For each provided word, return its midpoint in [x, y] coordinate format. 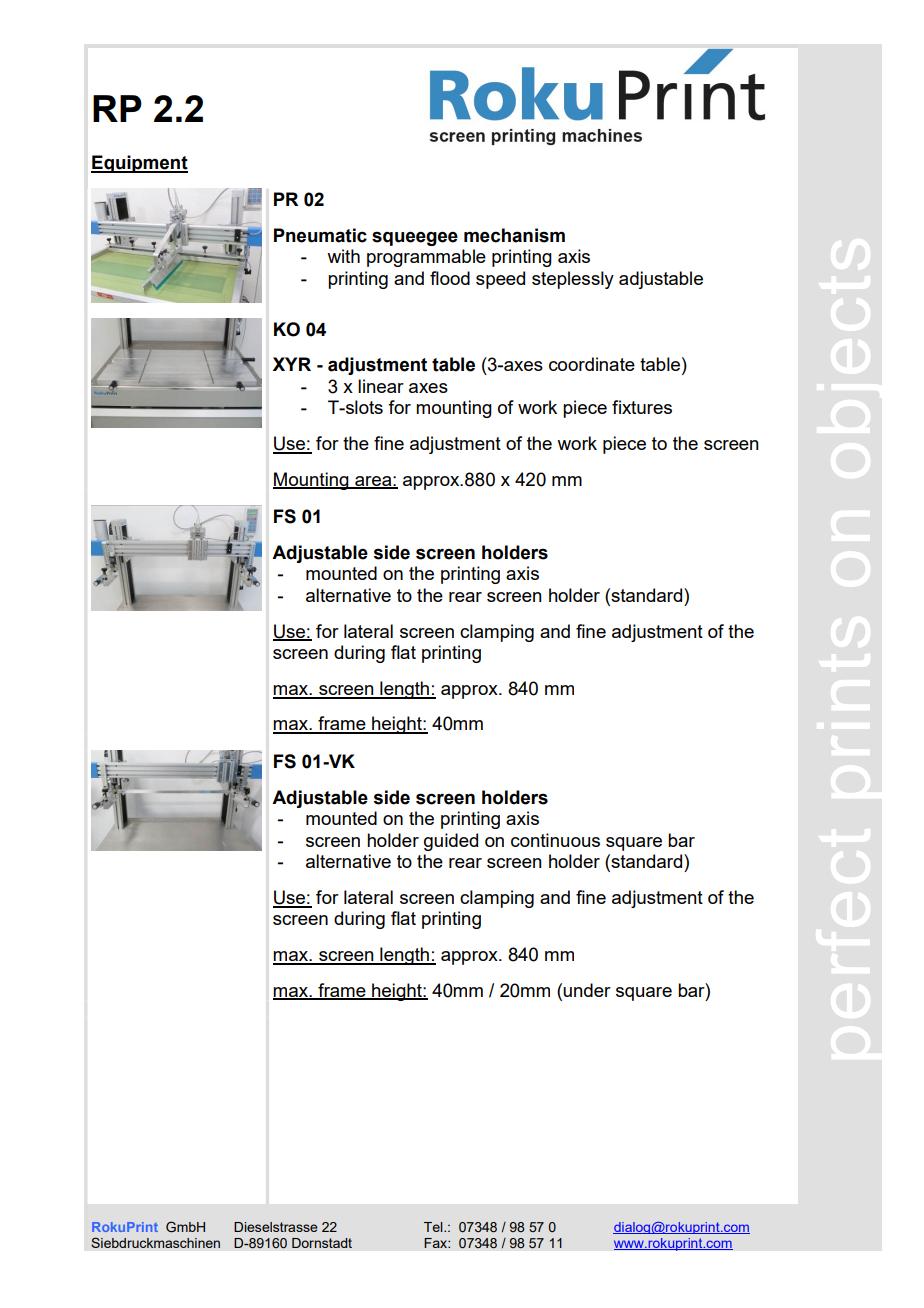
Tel [434, 1227]
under [587, 990]
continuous [555, 840]
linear [381, 386]
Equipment [139, 164]
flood [450, 278]
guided [451, 842]
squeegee [415, 238]
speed [500, 280]
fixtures [642, 407]
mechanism [514, 235]
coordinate [592, 364]
